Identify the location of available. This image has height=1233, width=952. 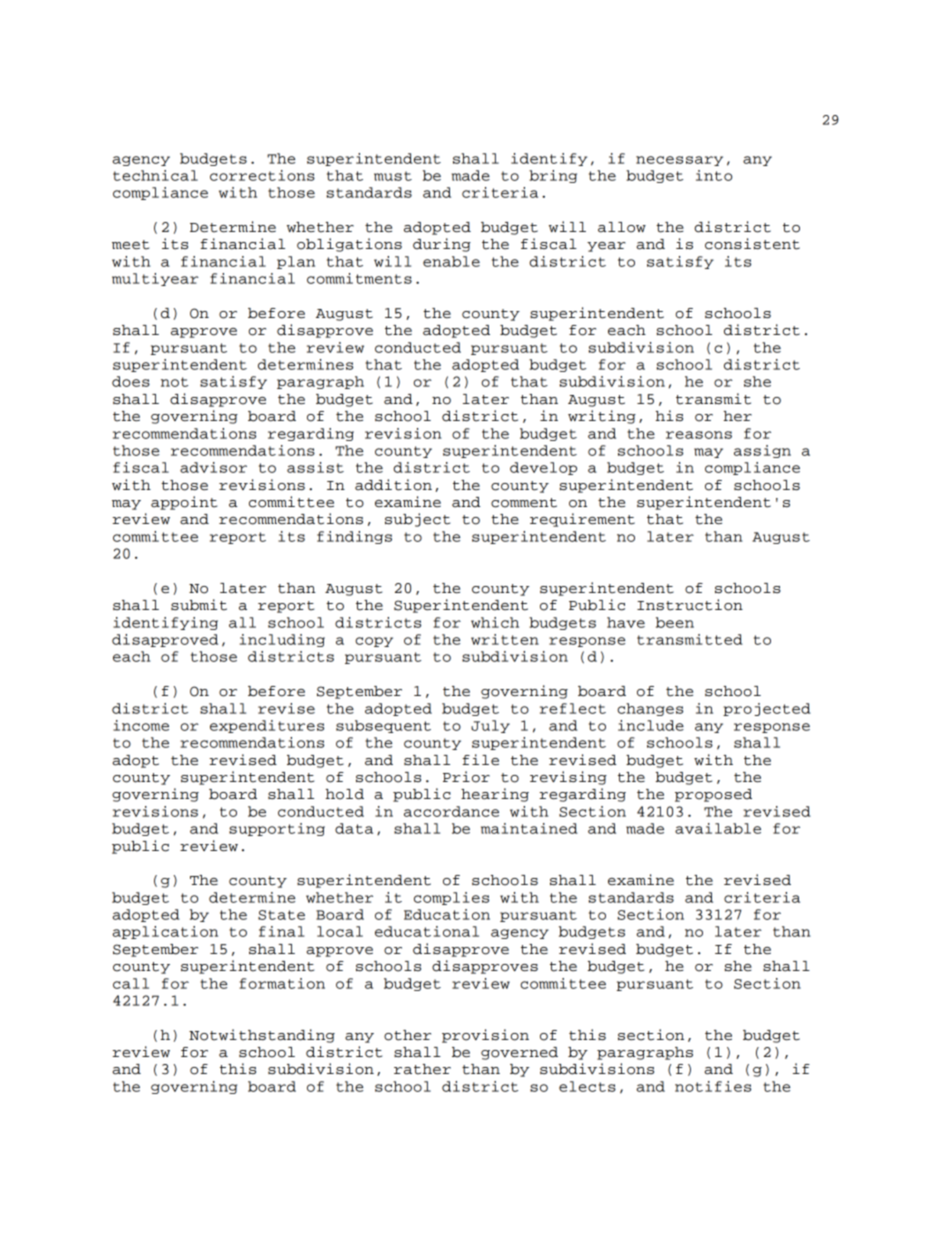
(718, 828).
